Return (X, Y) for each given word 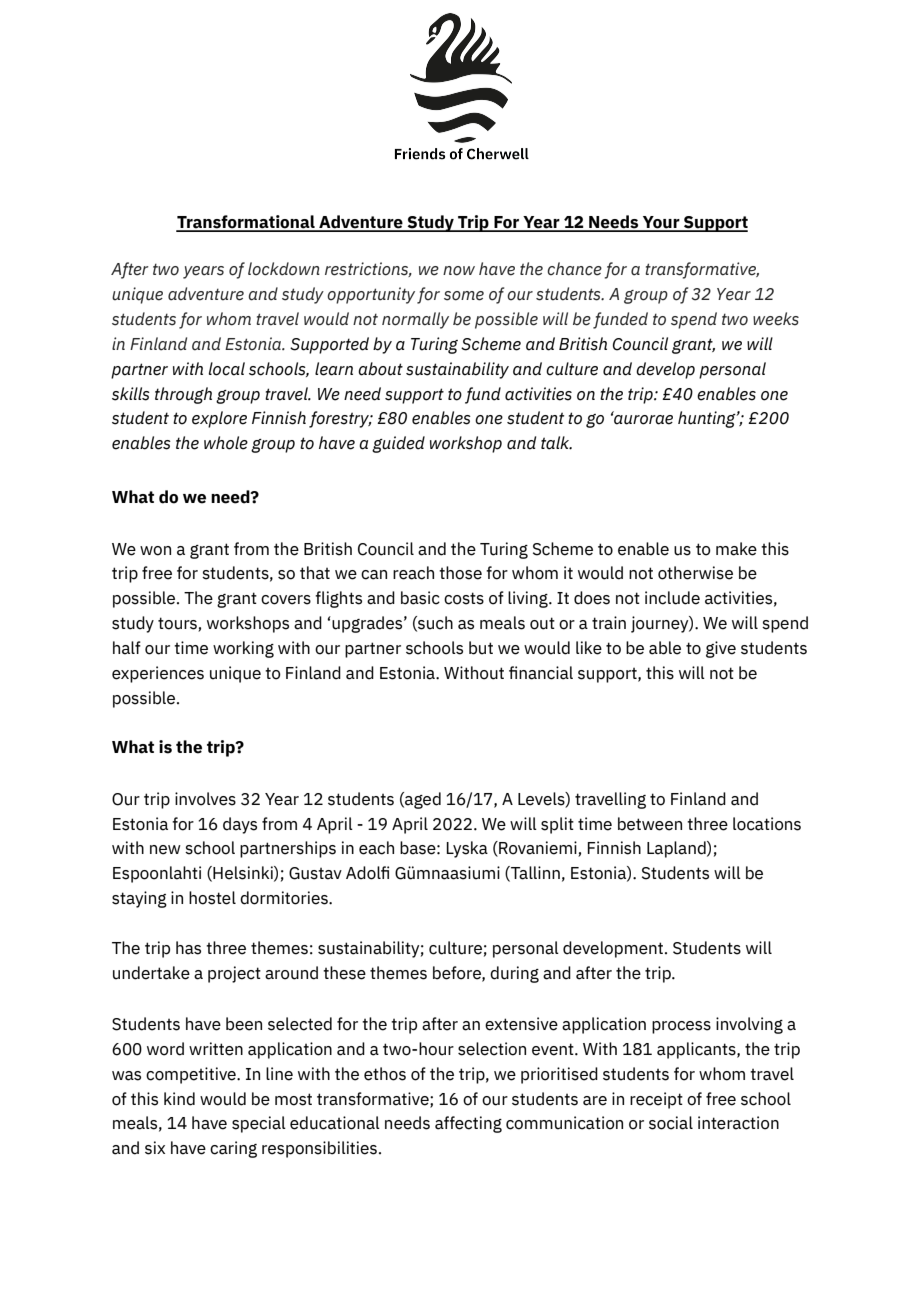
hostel (212, 898)
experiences (158, 674)
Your (661, 223)
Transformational (246, 223)
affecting (468, 1124)
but (481, 648)
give (721, 649)
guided (398, 444)
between (650, 824)
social (671, 1123)
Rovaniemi (538, 849)
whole (226, 443)
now (459, 271)
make (736, 549)
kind (179, 1099)
